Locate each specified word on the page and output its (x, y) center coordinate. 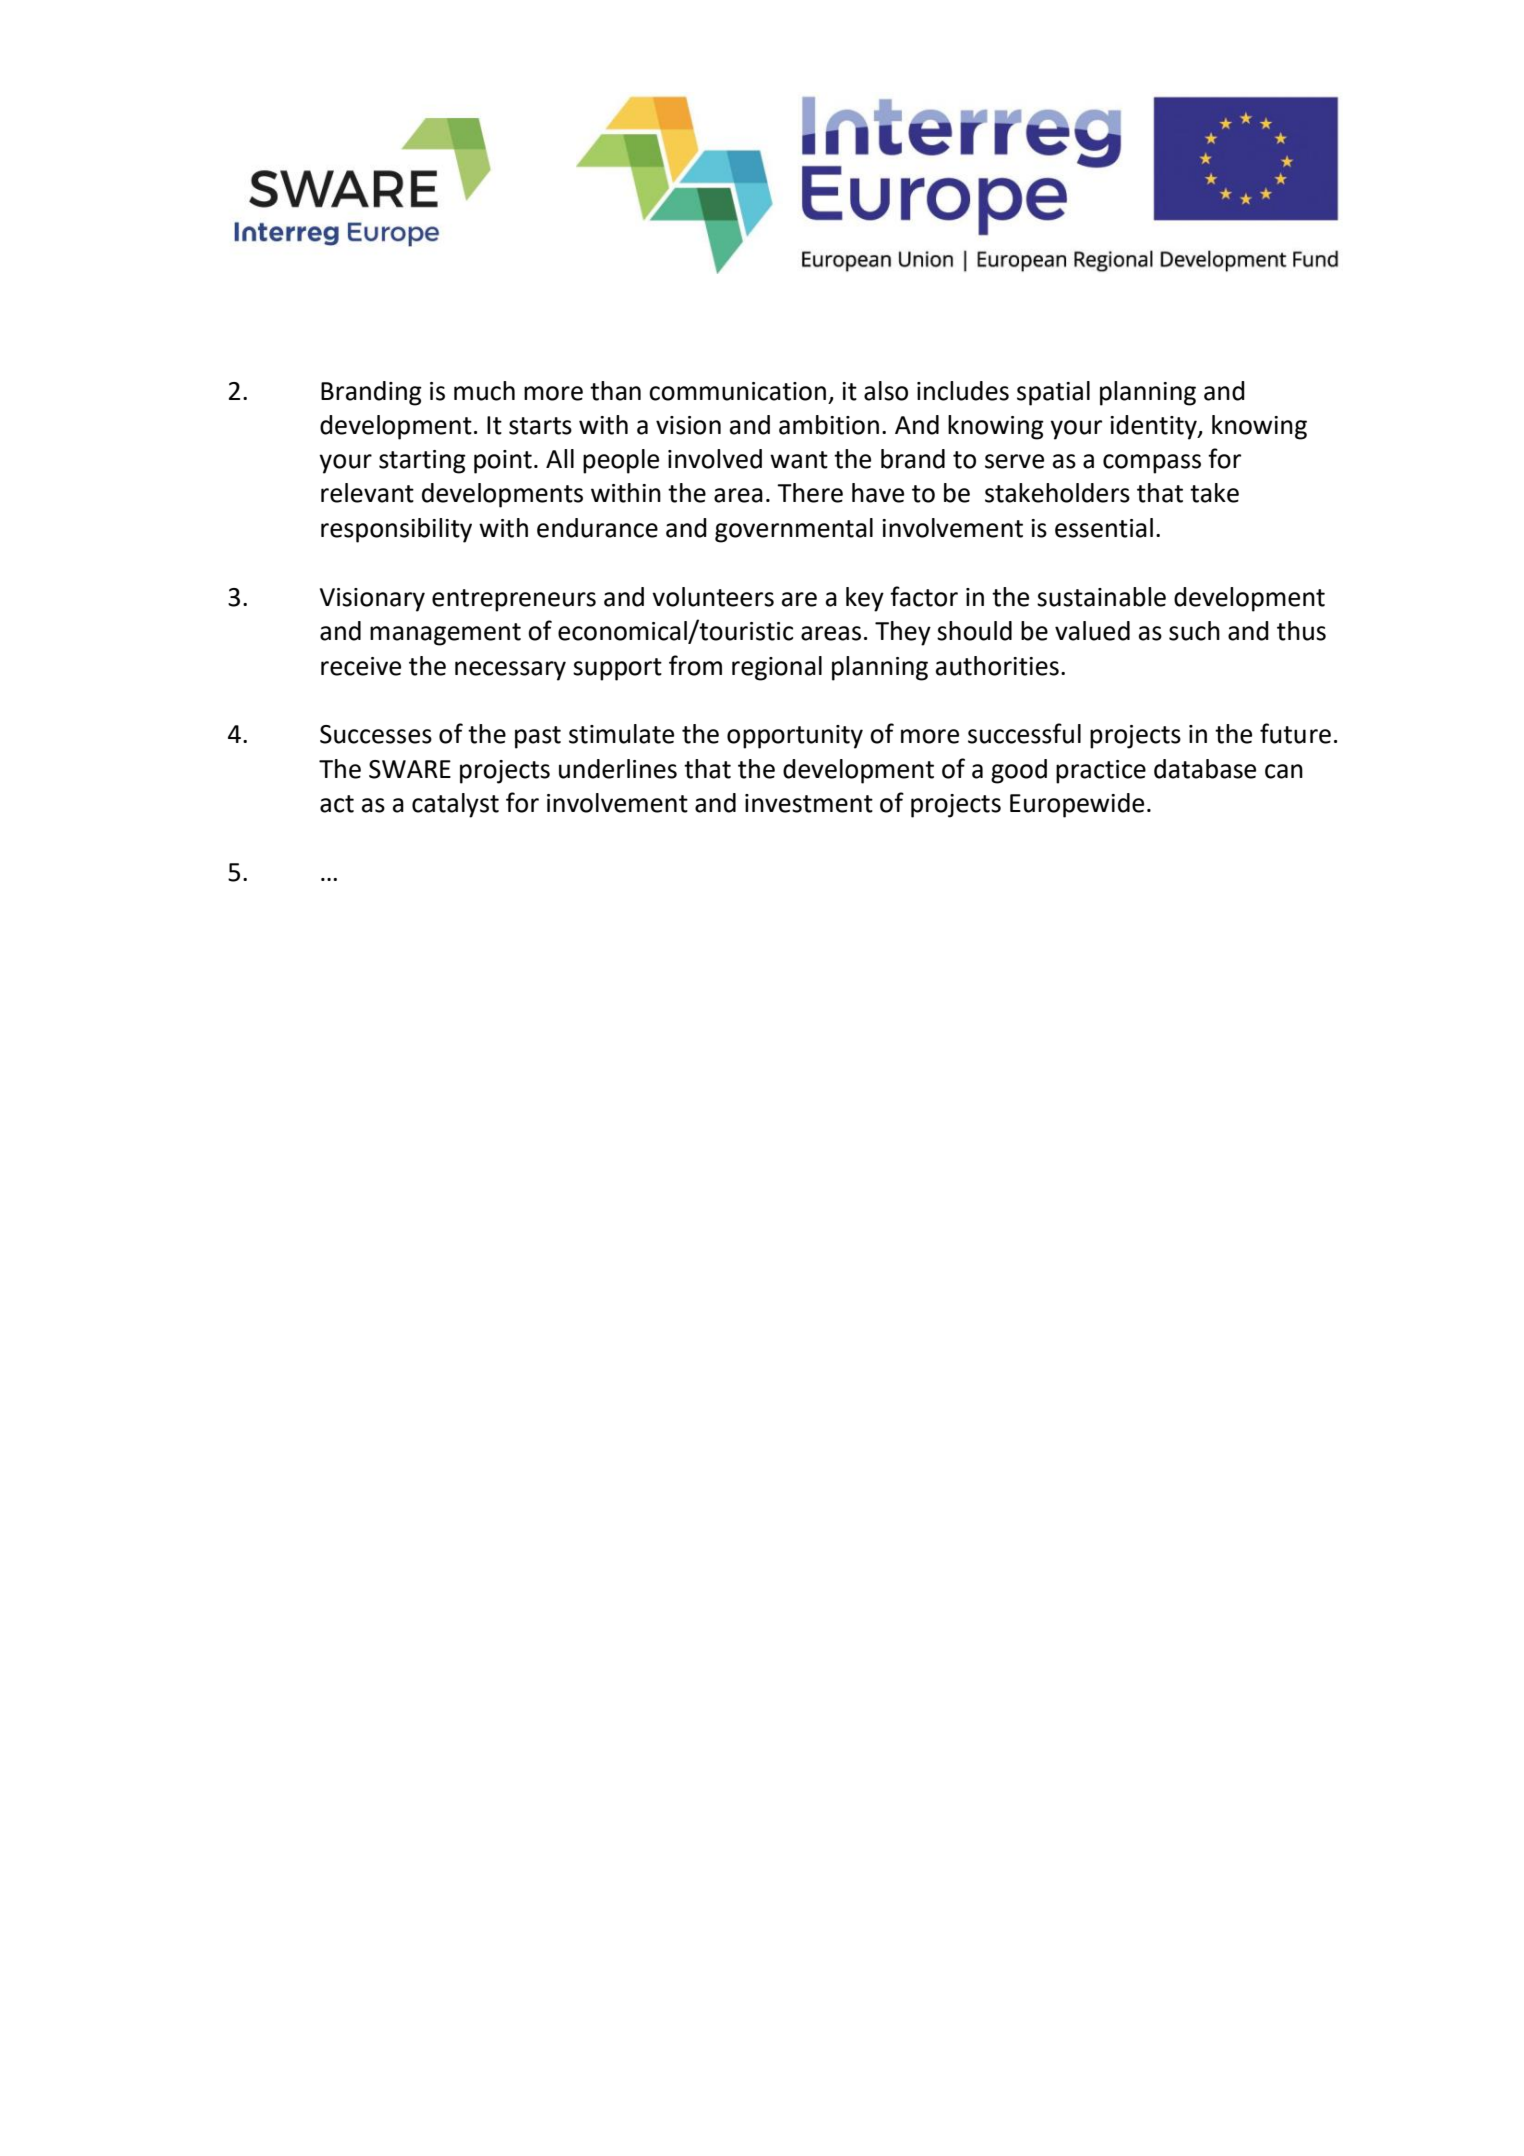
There (810, 493)
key (865, 599)
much (484, 391)
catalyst (455, 805)
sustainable (1101, 597)
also (886, 391)
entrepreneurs (514, 600)
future (1295, 733)
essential (1104, 528)
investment (809, 803)
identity (1154, 427)
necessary (510, 671)
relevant (367, 493)
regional (777, 668)
